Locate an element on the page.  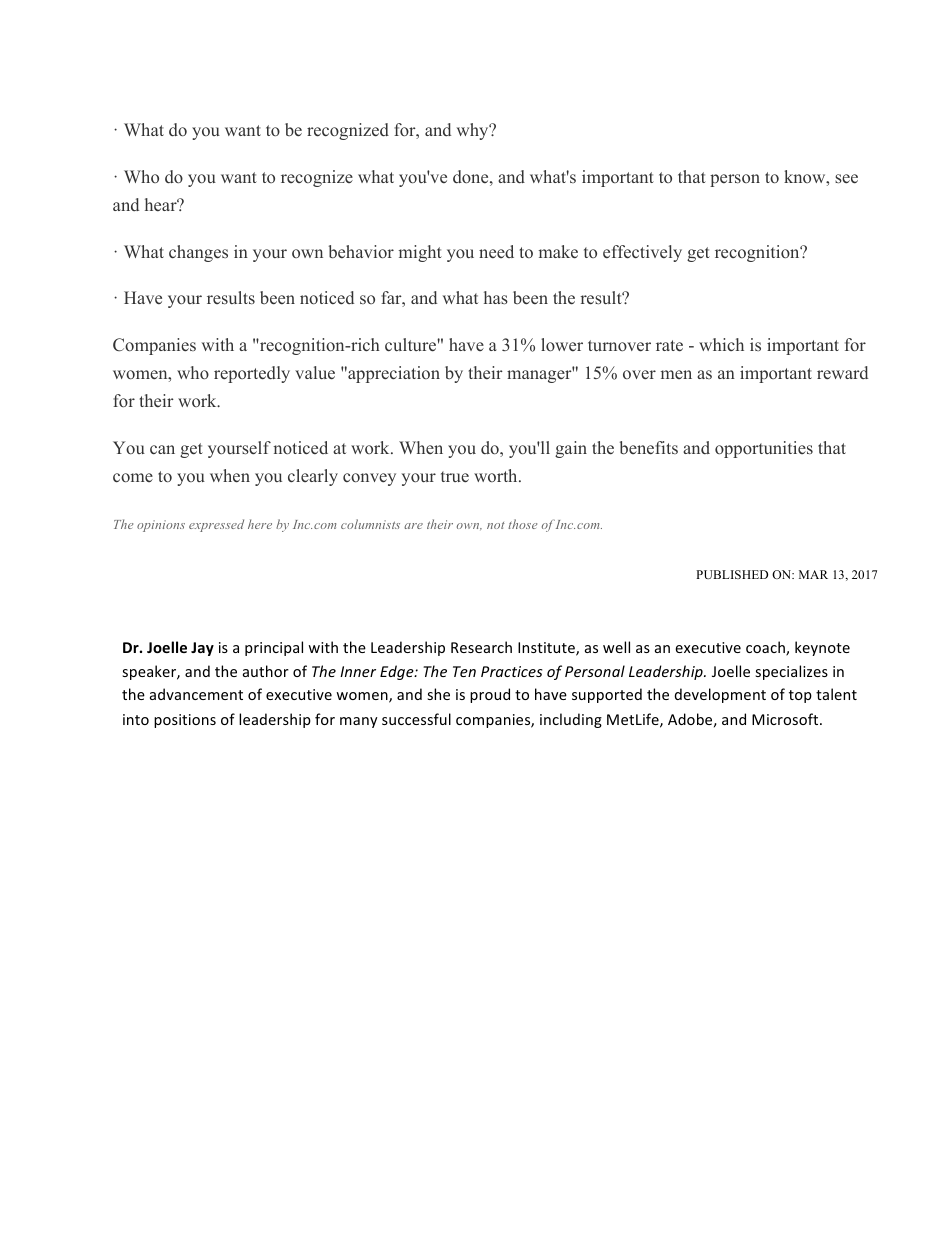
opportunities is located at coordinates (764, 449).
